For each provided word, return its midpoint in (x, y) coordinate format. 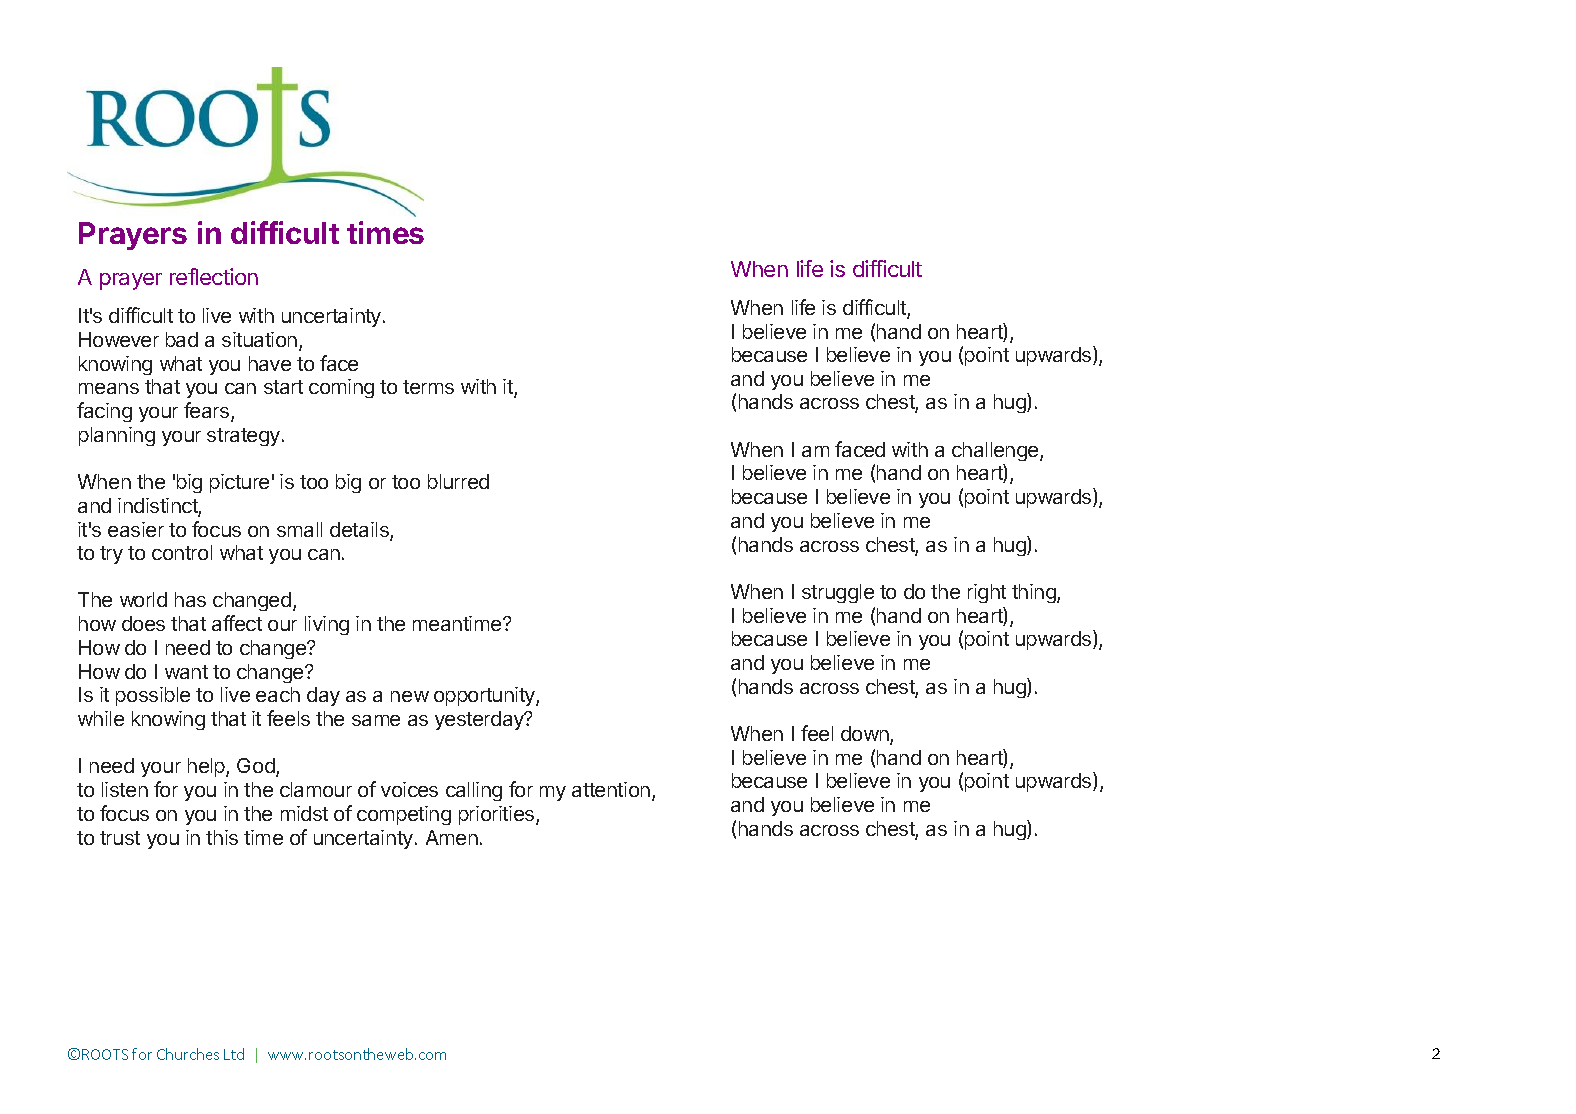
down (866, 735)
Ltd (234, 1054)
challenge (996, 451)
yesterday (480, 720)
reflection (214, 276)
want (186, 672)
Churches (188, 1054)
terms (428, 387)
